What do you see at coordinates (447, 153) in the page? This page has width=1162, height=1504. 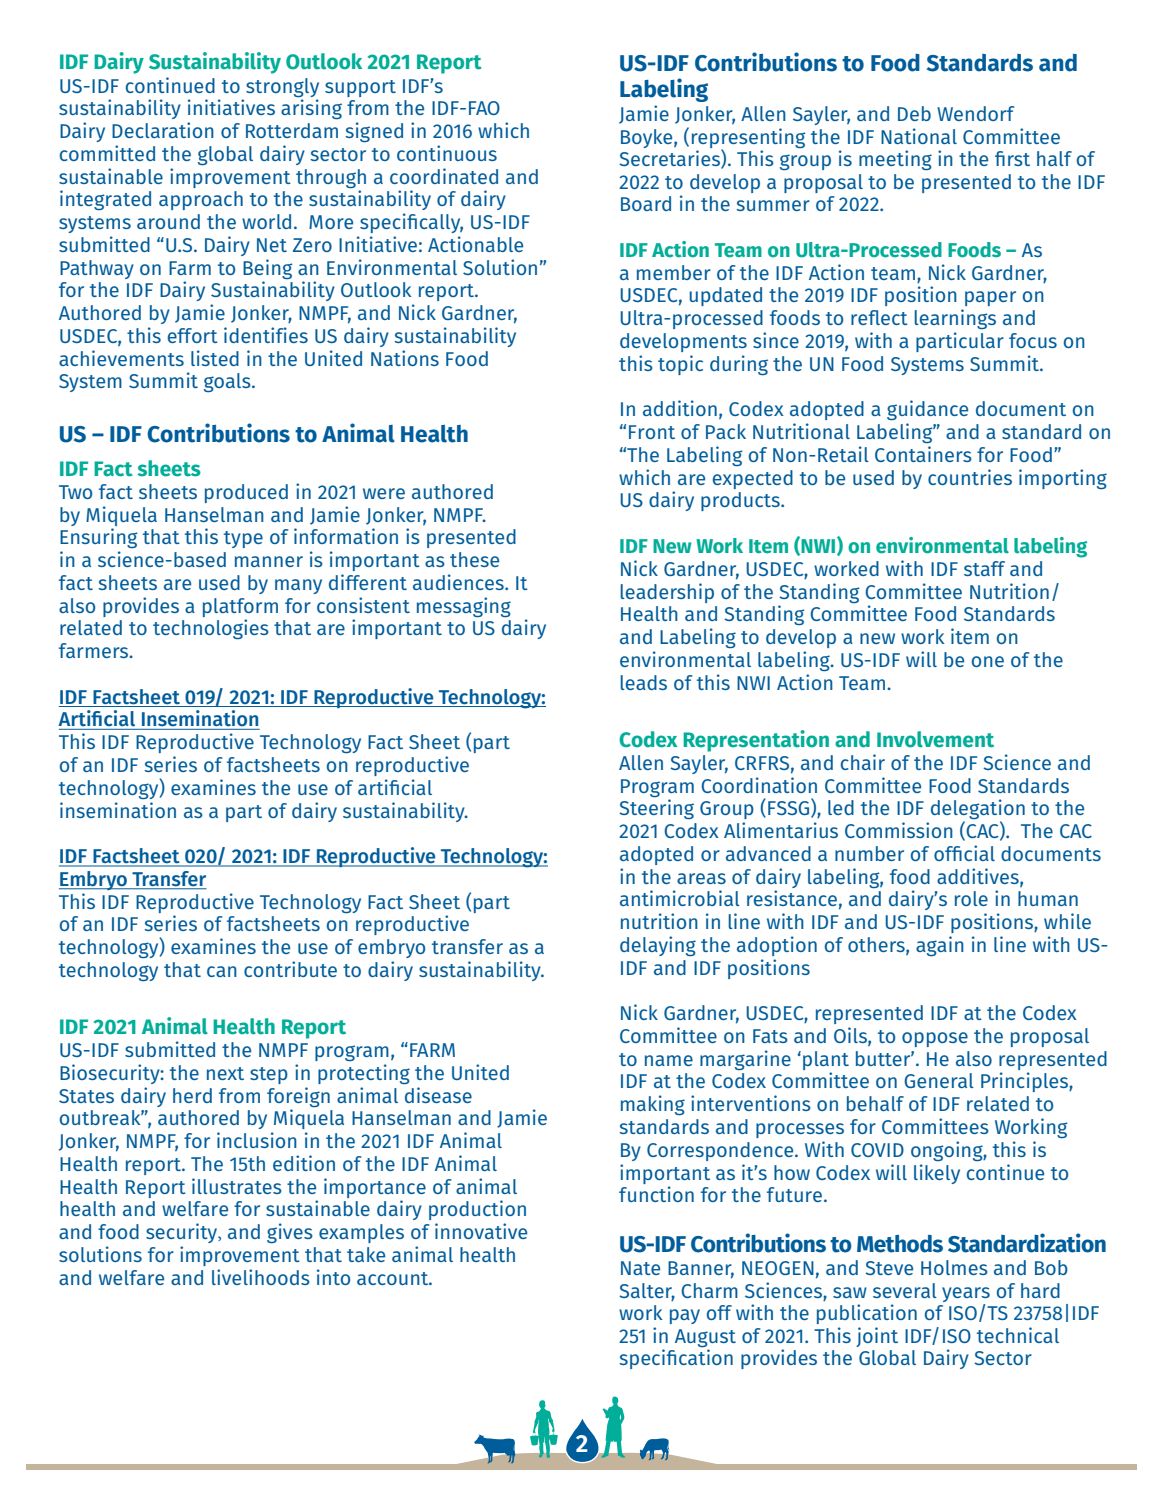 I see `continuous` at bounding box center [447, 153].
